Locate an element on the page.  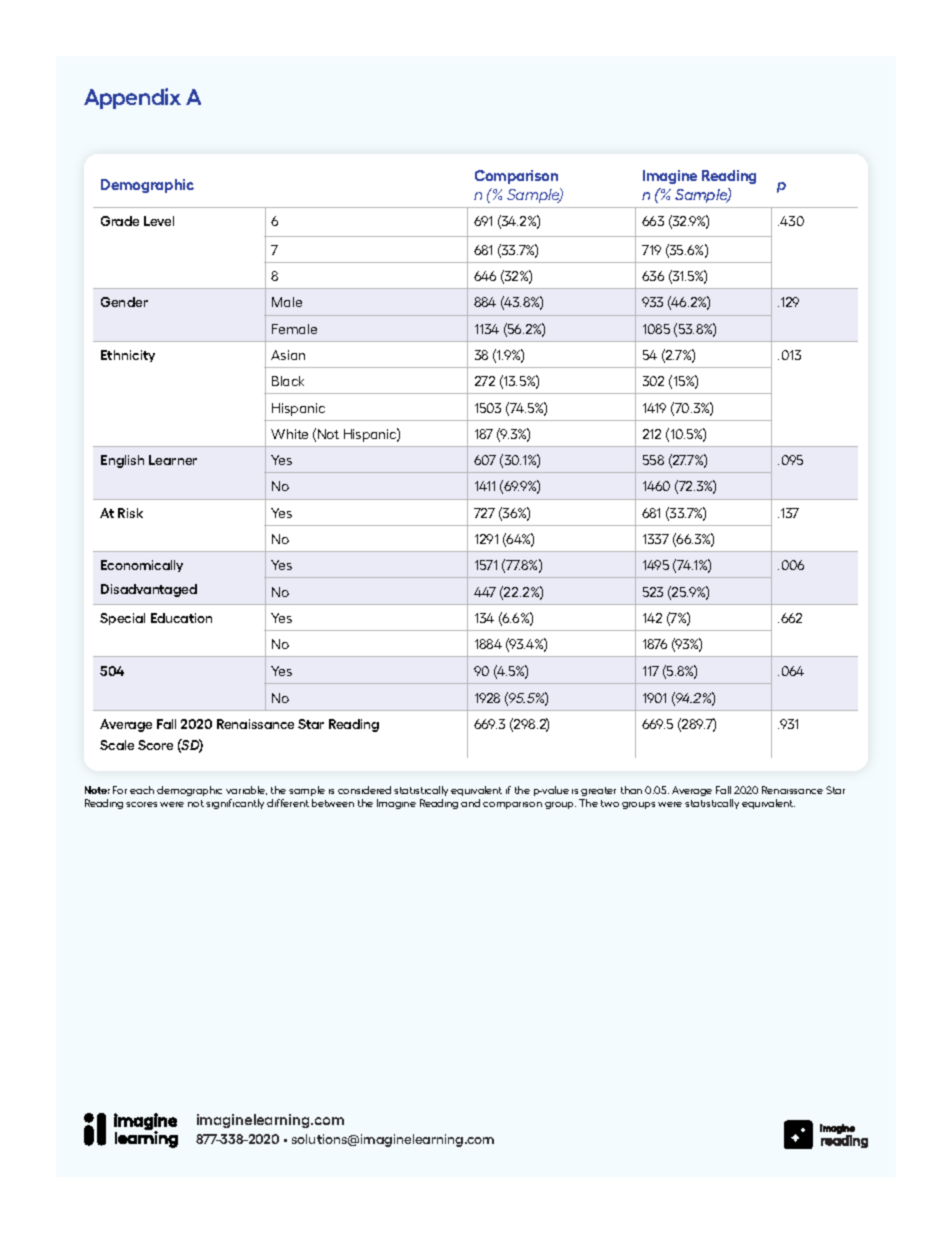
considered is located at coordinates (364, 790).
